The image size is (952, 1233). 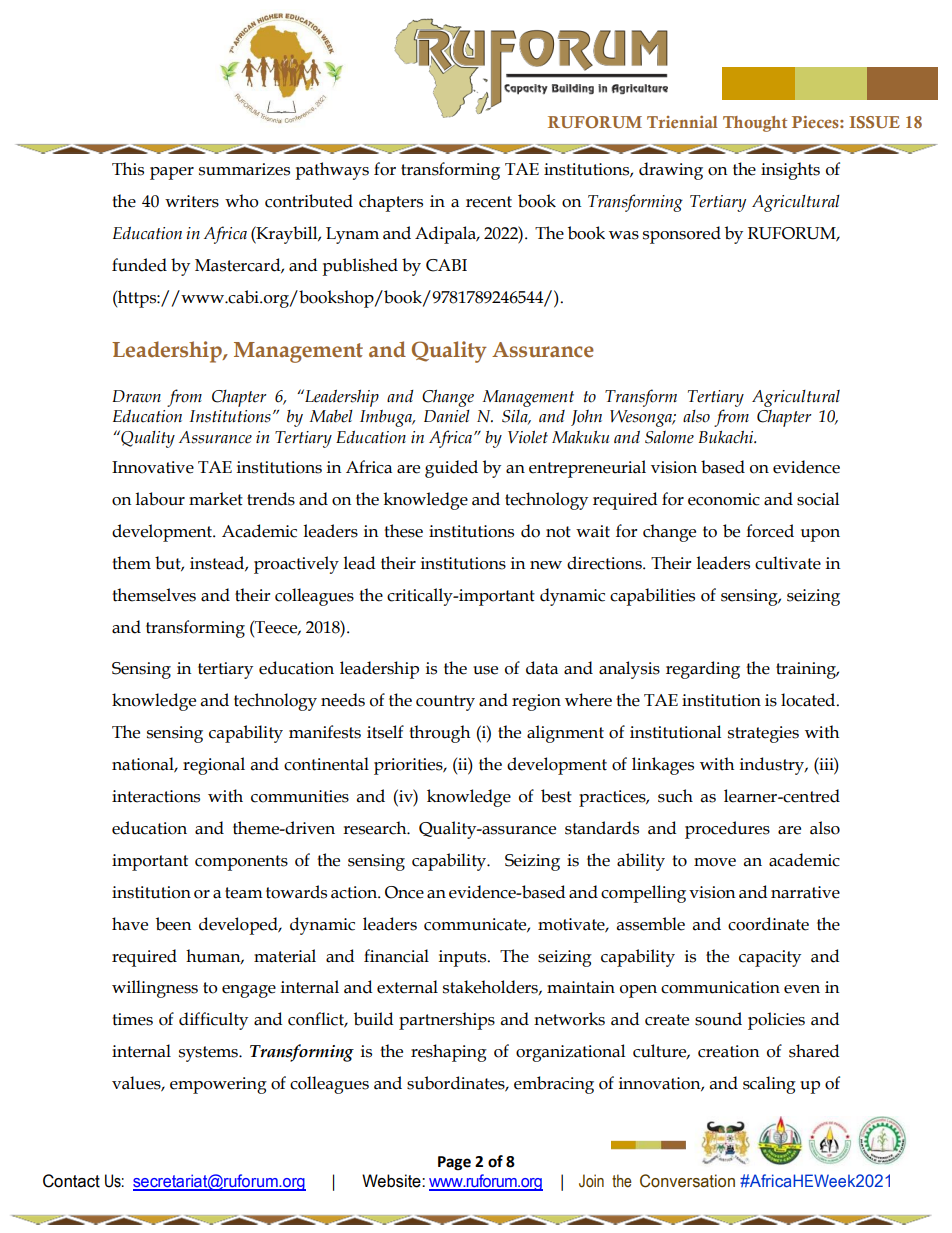 I want to click on new, so click(x=546, y=565).
